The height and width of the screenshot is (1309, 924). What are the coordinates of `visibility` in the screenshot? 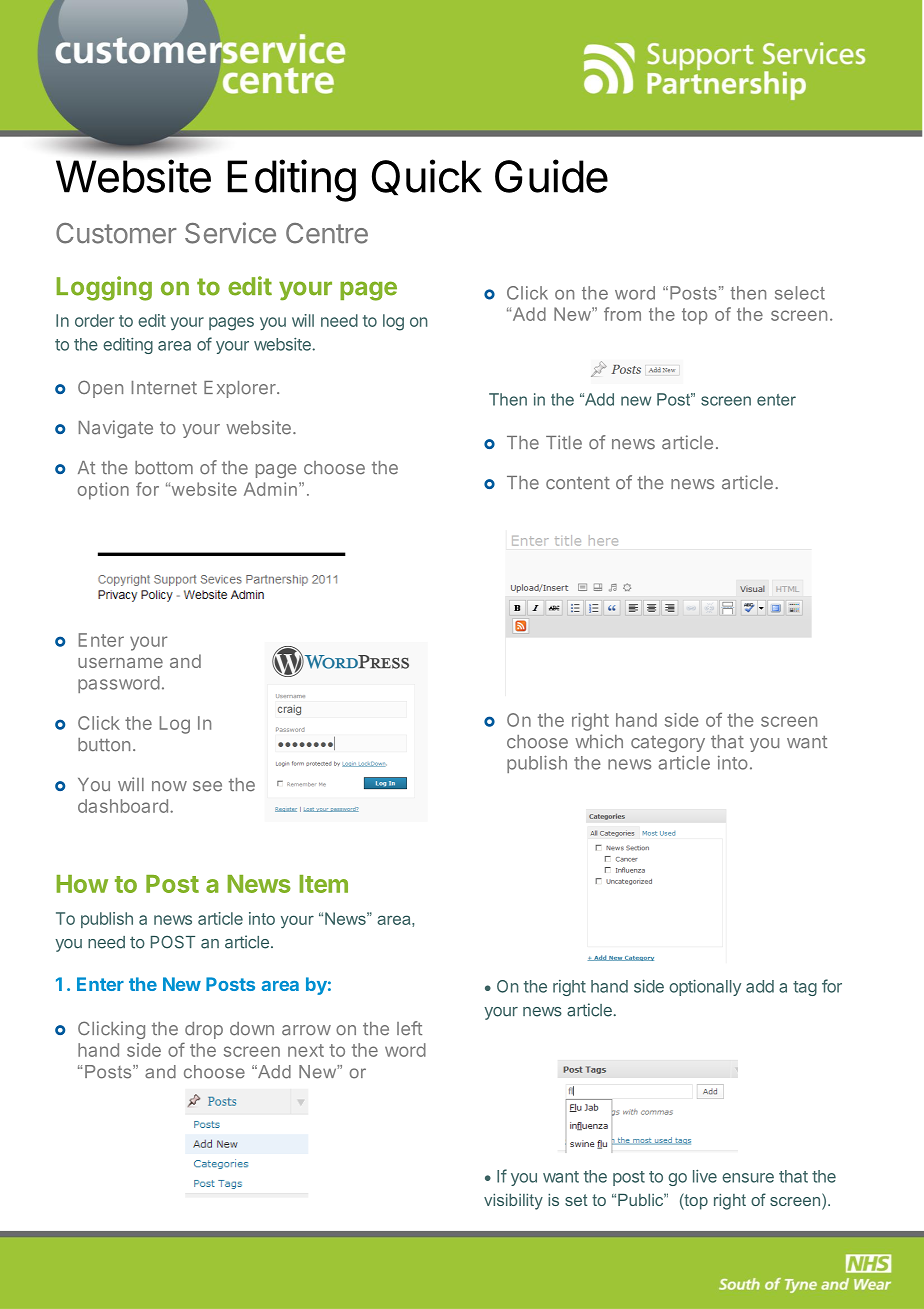 It's located at (513, 1202).
